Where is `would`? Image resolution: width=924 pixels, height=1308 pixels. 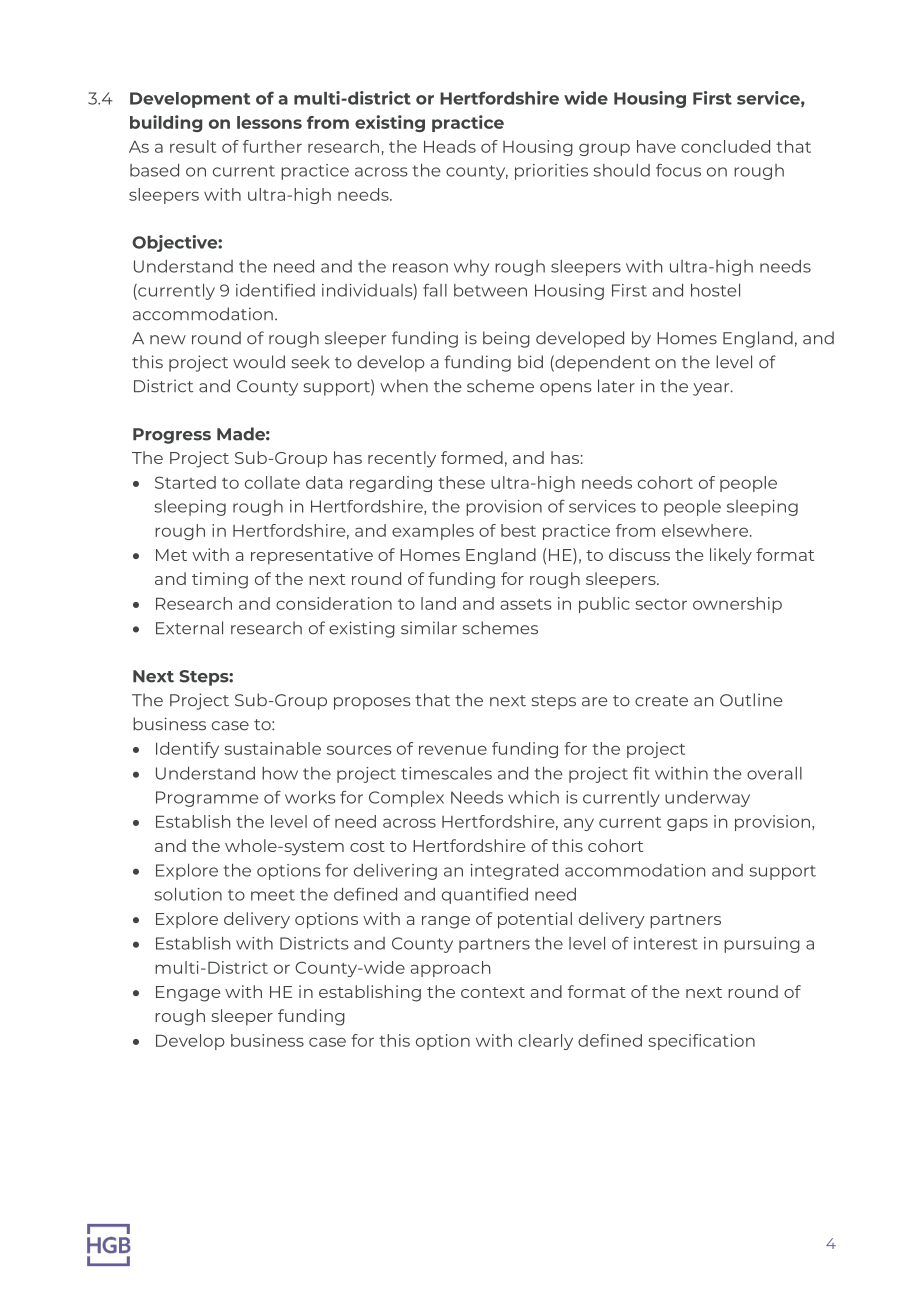
would is located at coordinates (259, 362).
